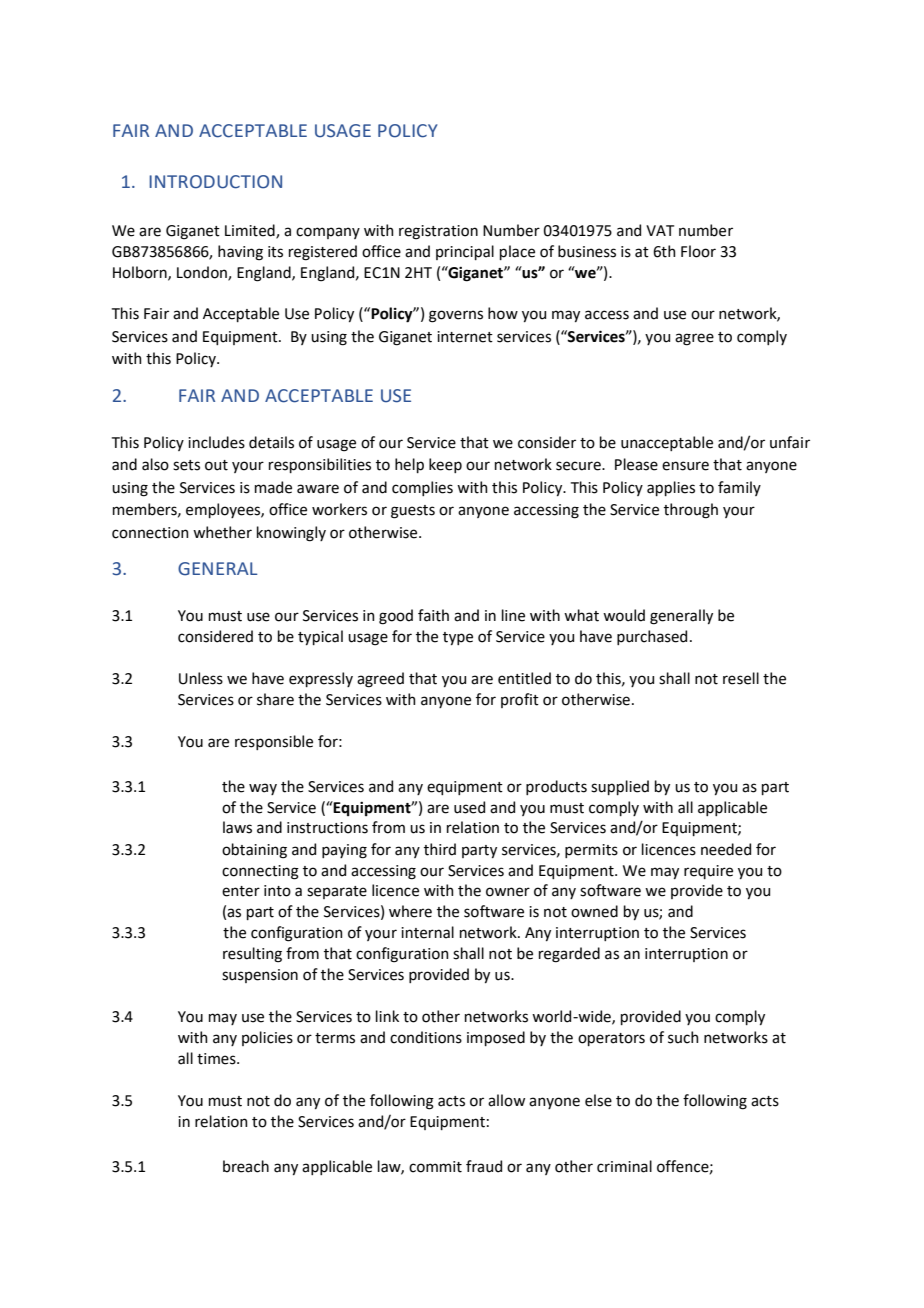 The width and height of the screenshot is (924, 1308). Describe the element at coordinates (241, 891) in the screenshot. I see `enter` at that location.
